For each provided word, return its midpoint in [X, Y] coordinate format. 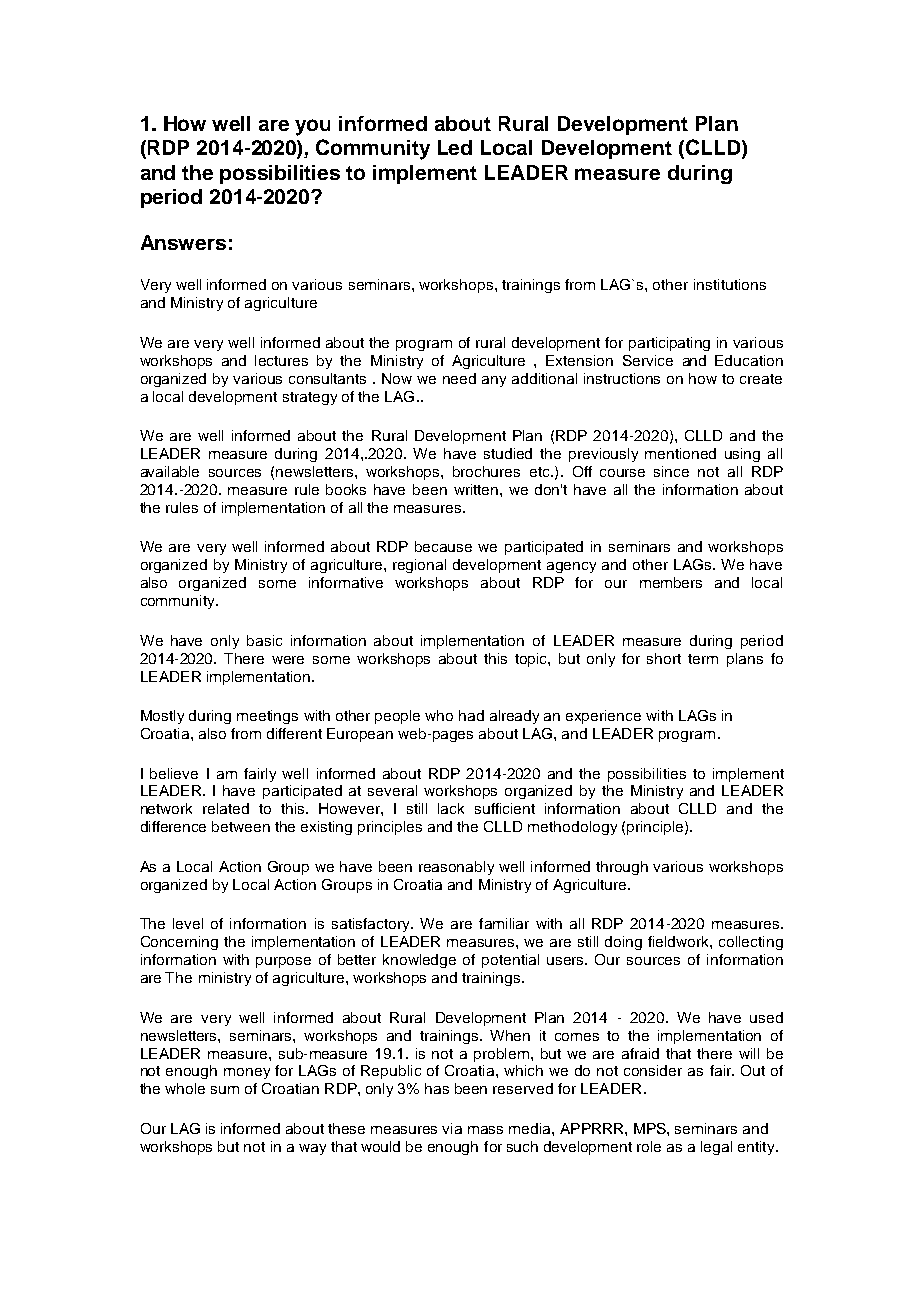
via [452, 1128]
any [494, 381]
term [703, 659]
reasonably [456, 868]
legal [716, 1148]
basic [264, 640]
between [241, 826]
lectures [281, 360]
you [312, 127]
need [459, 378]
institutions [730, 284]
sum [225, 1090]
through [622, 868]
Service [648, 360]
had [471, 715]
